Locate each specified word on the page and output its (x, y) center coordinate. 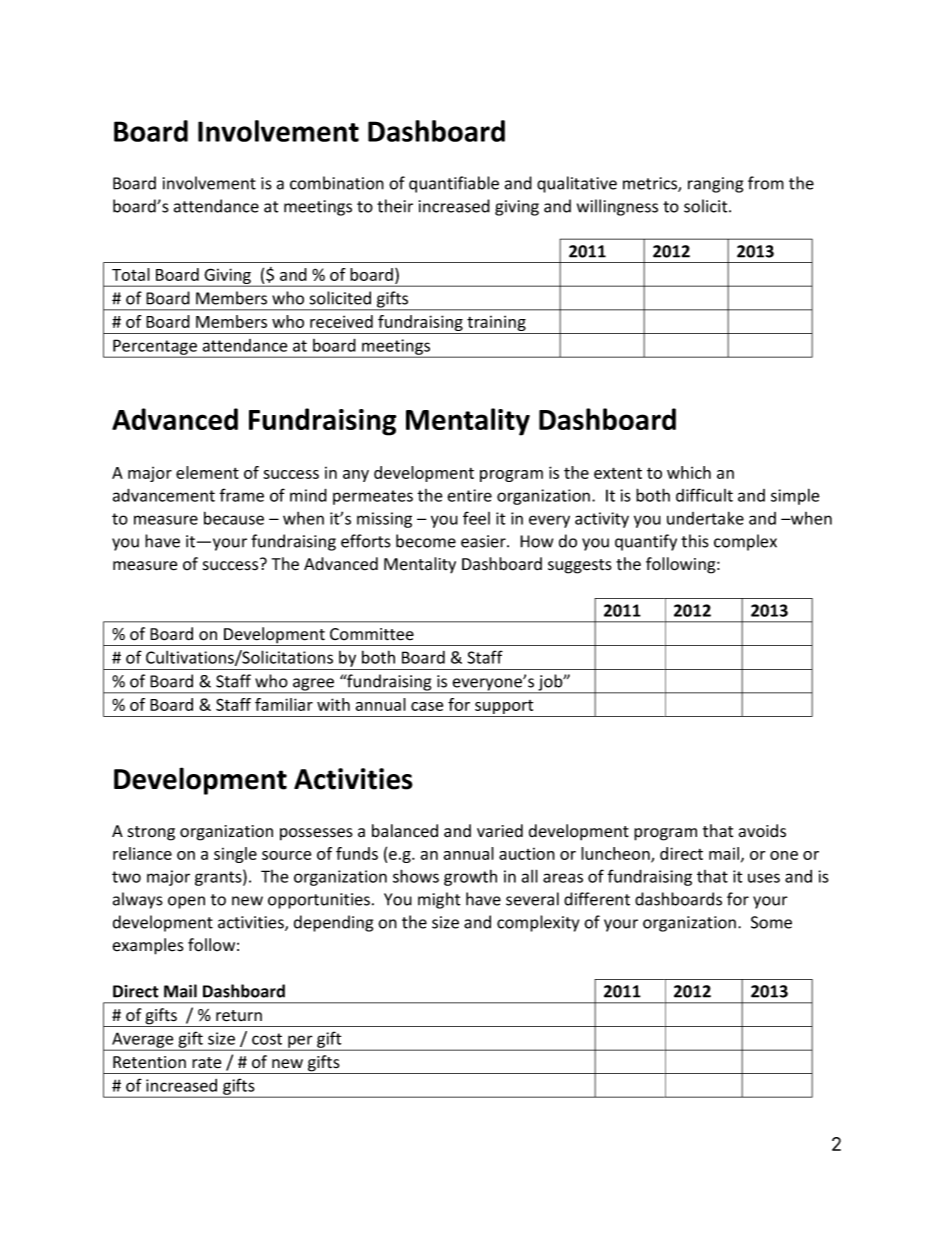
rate (206, 1063)
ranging (715, 185)
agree (314, 685)
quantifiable (454, 184)
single (235, 855)
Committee (372, 634)
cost (267, 1039)
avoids (762, 831)
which (689, 472)
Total (131, 274)
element (207, 472)
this (695, 541)
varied (500, 831)
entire (469, 495)
